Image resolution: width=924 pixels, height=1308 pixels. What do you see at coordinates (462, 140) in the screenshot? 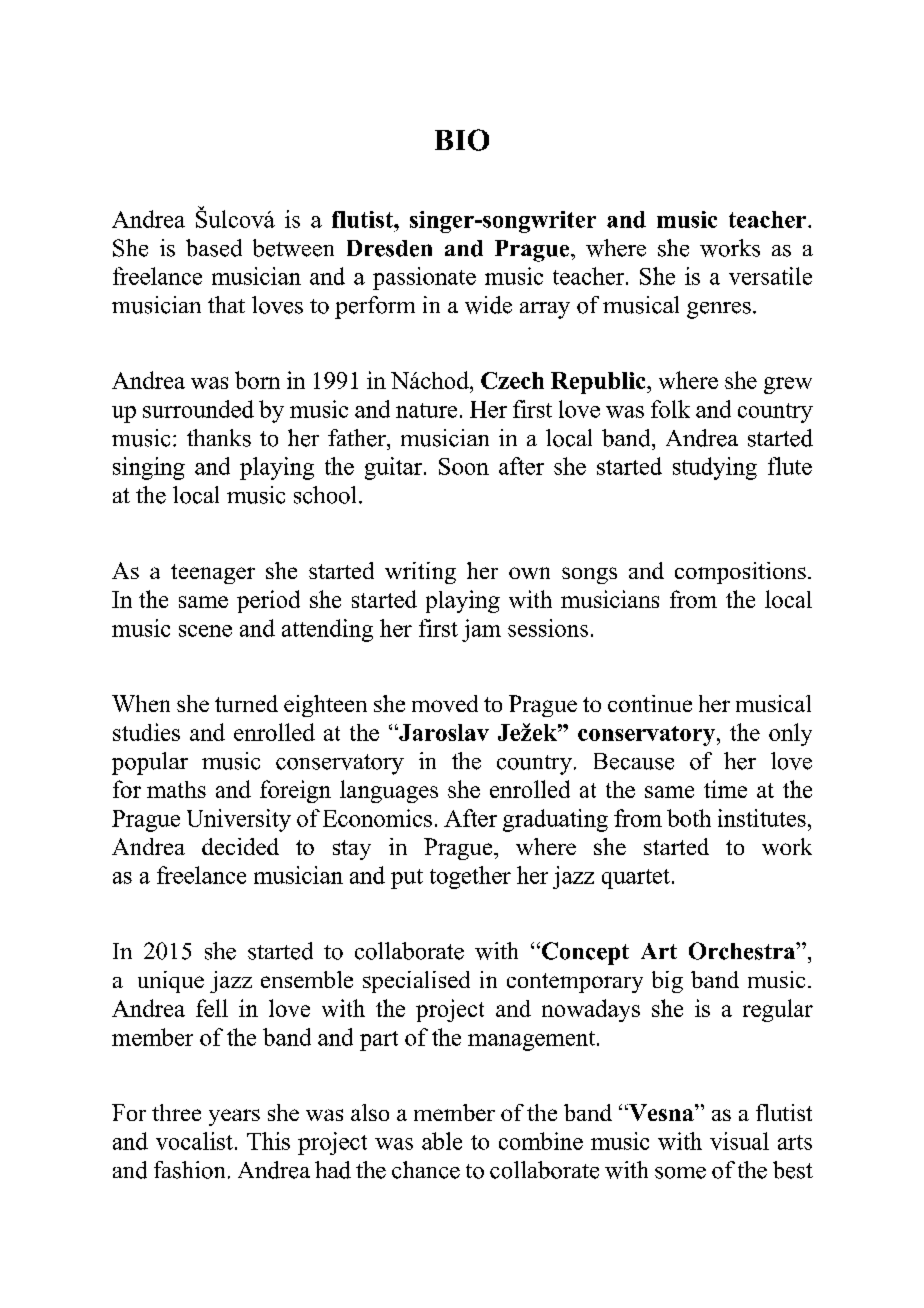
I see `BIO` at bounding box center [462, 140].
